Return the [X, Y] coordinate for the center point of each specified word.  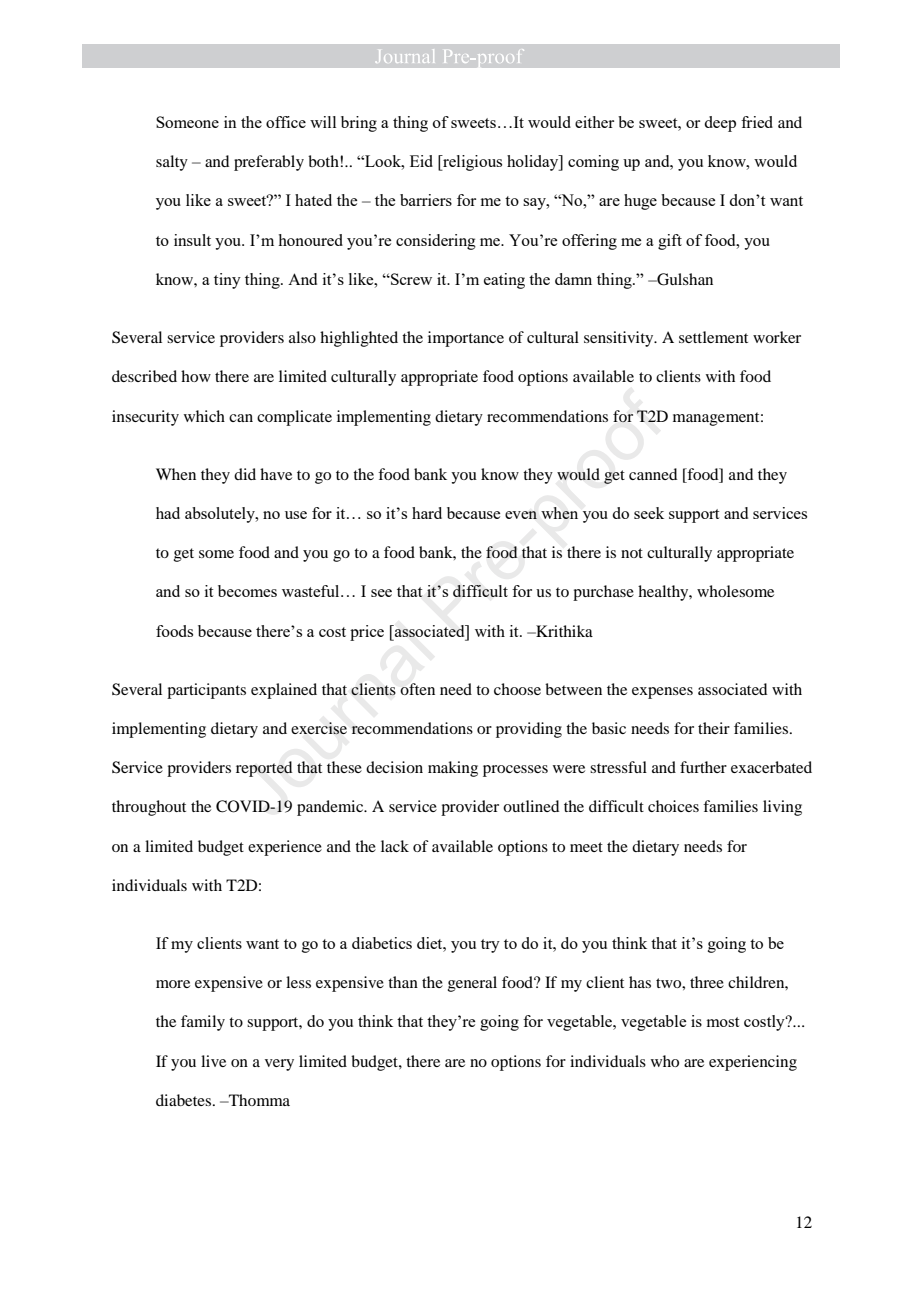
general [472, 984]
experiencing [753, 1063]
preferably [269, 163]
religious [471, 163]
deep [720, 124]
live [213, 1061]
